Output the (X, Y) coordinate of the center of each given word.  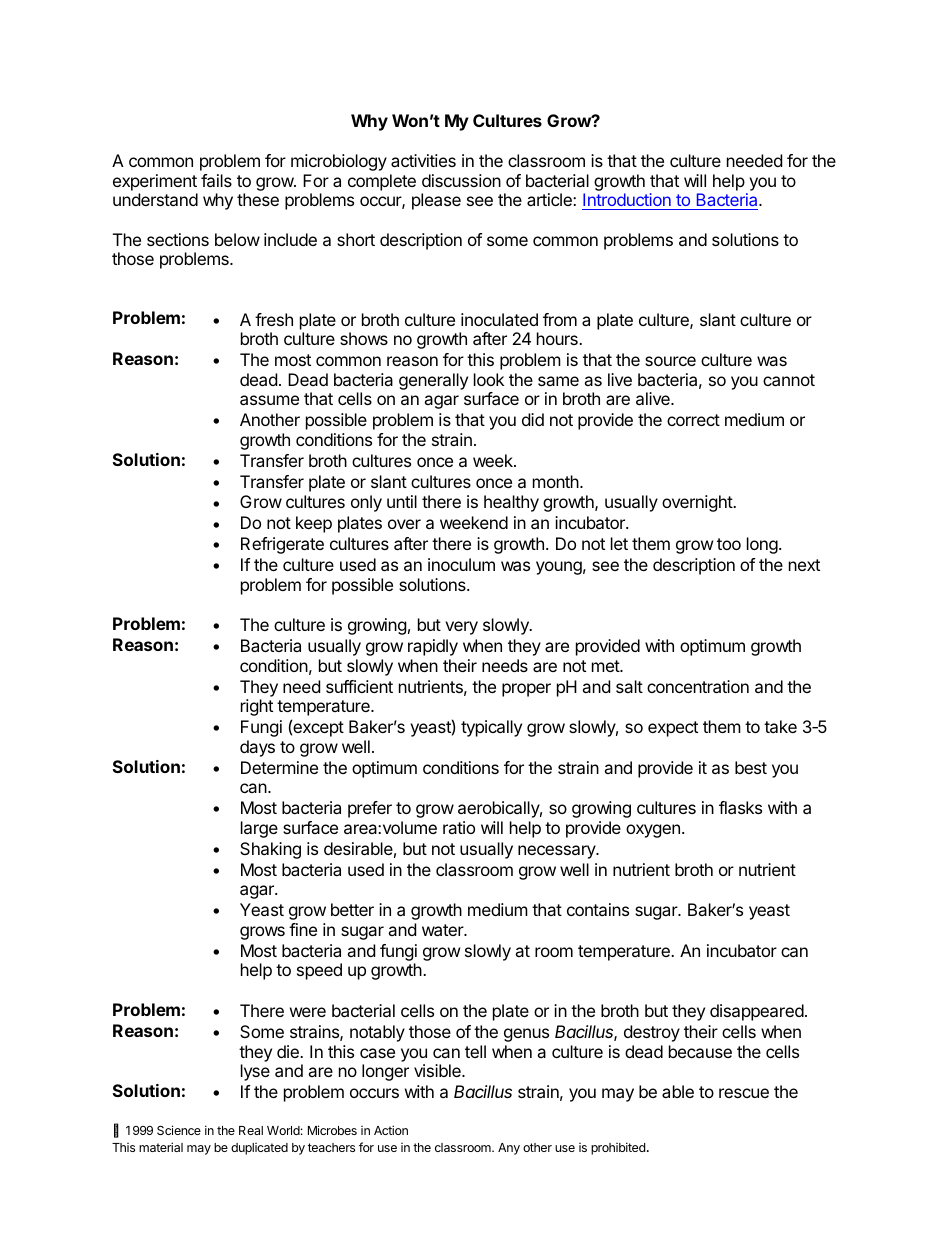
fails (216, 180)
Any (509, 1149)
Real (251, 1130)
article (550, 199)
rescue (744, 1093)
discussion (461, 180)
